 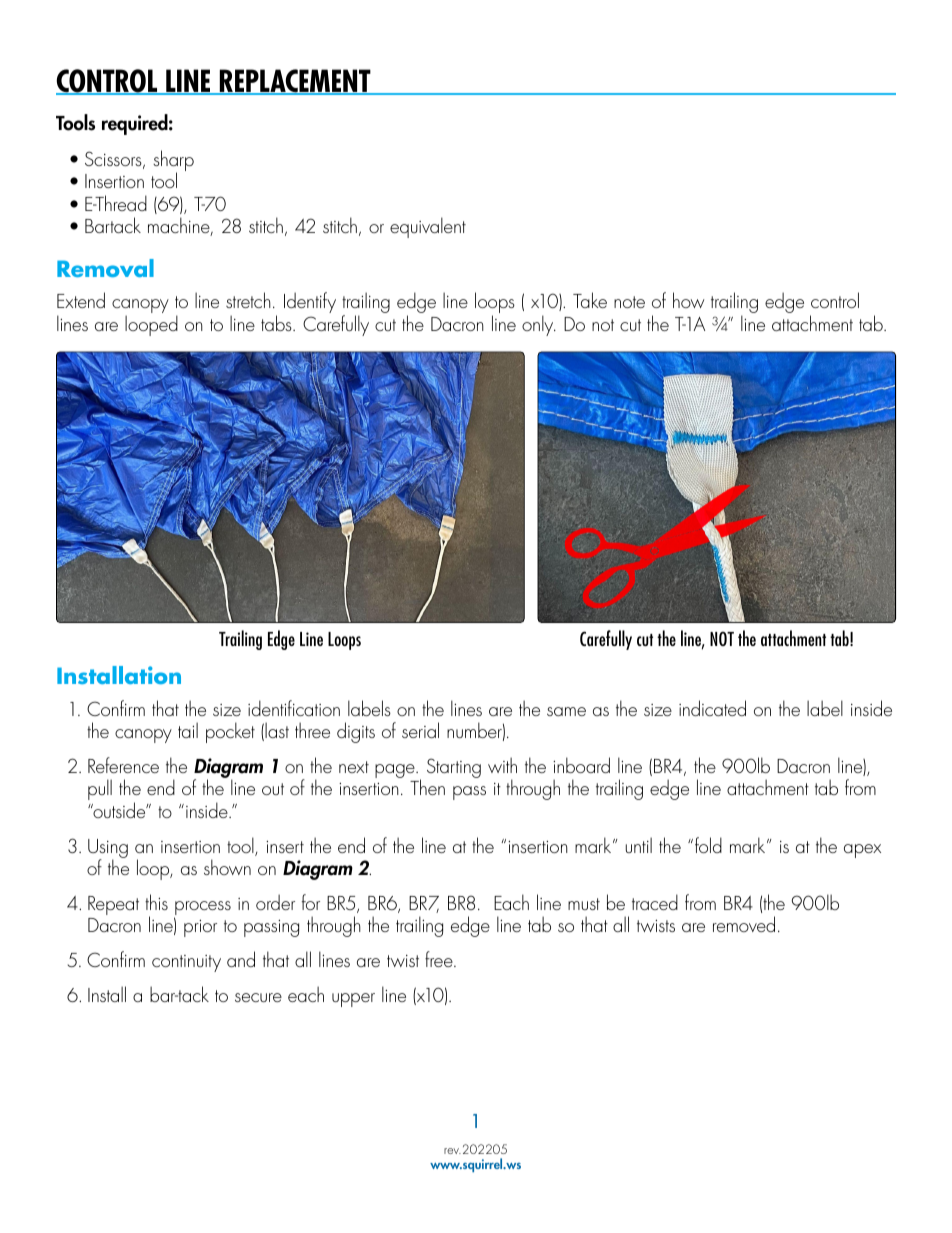 I want to click on continuity, so click(x=186, y=963).
